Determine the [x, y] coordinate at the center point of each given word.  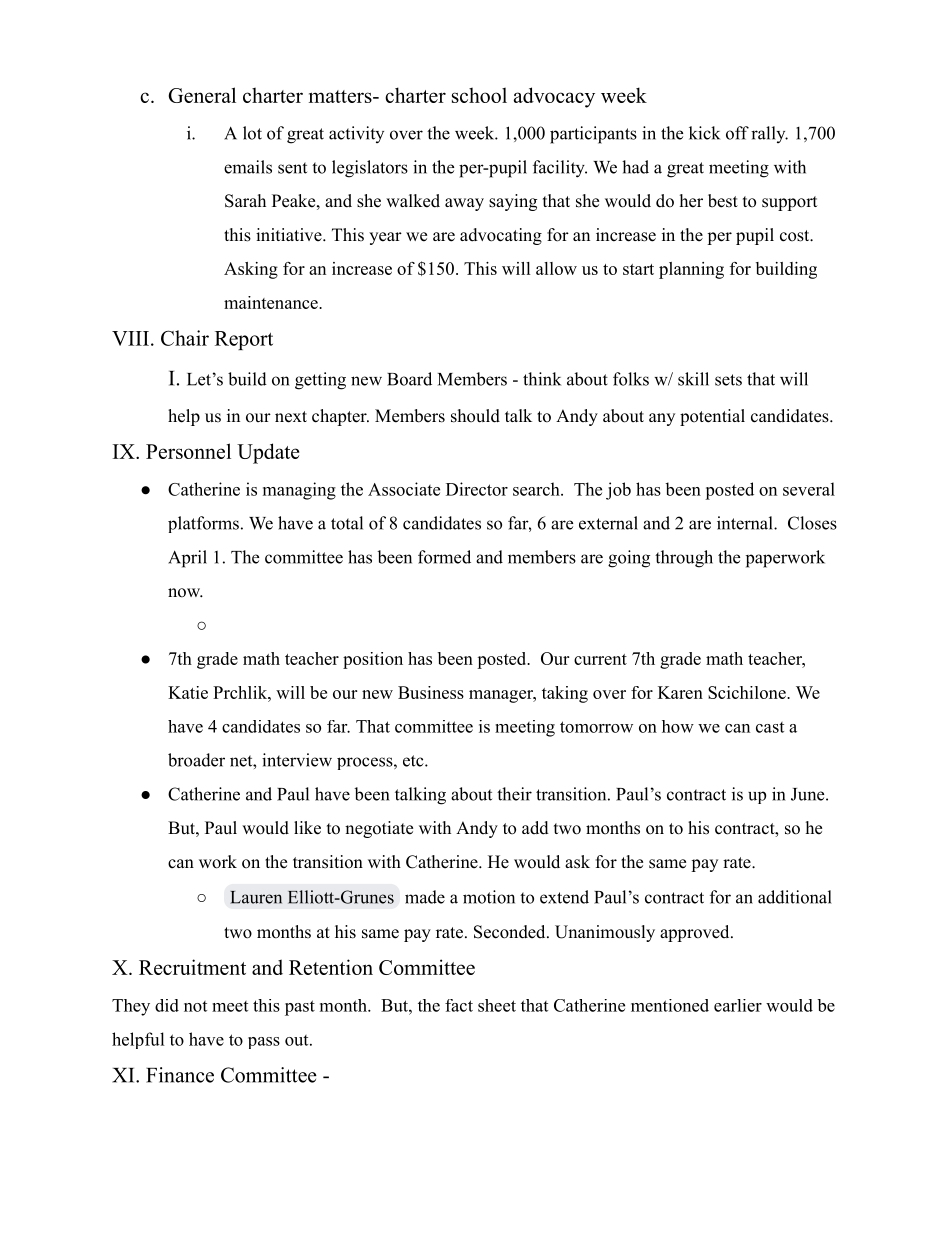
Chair [185, 338]
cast [770, 727]
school [479, 95]
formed [444, 557]
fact [459, 1005]
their [514, 794]
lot [252, 133]
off [737, 133]
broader [196, 760]
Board [409, 379]
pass [264, 1043]
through [684, 559]
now [185, 593]
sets [728, 380]
